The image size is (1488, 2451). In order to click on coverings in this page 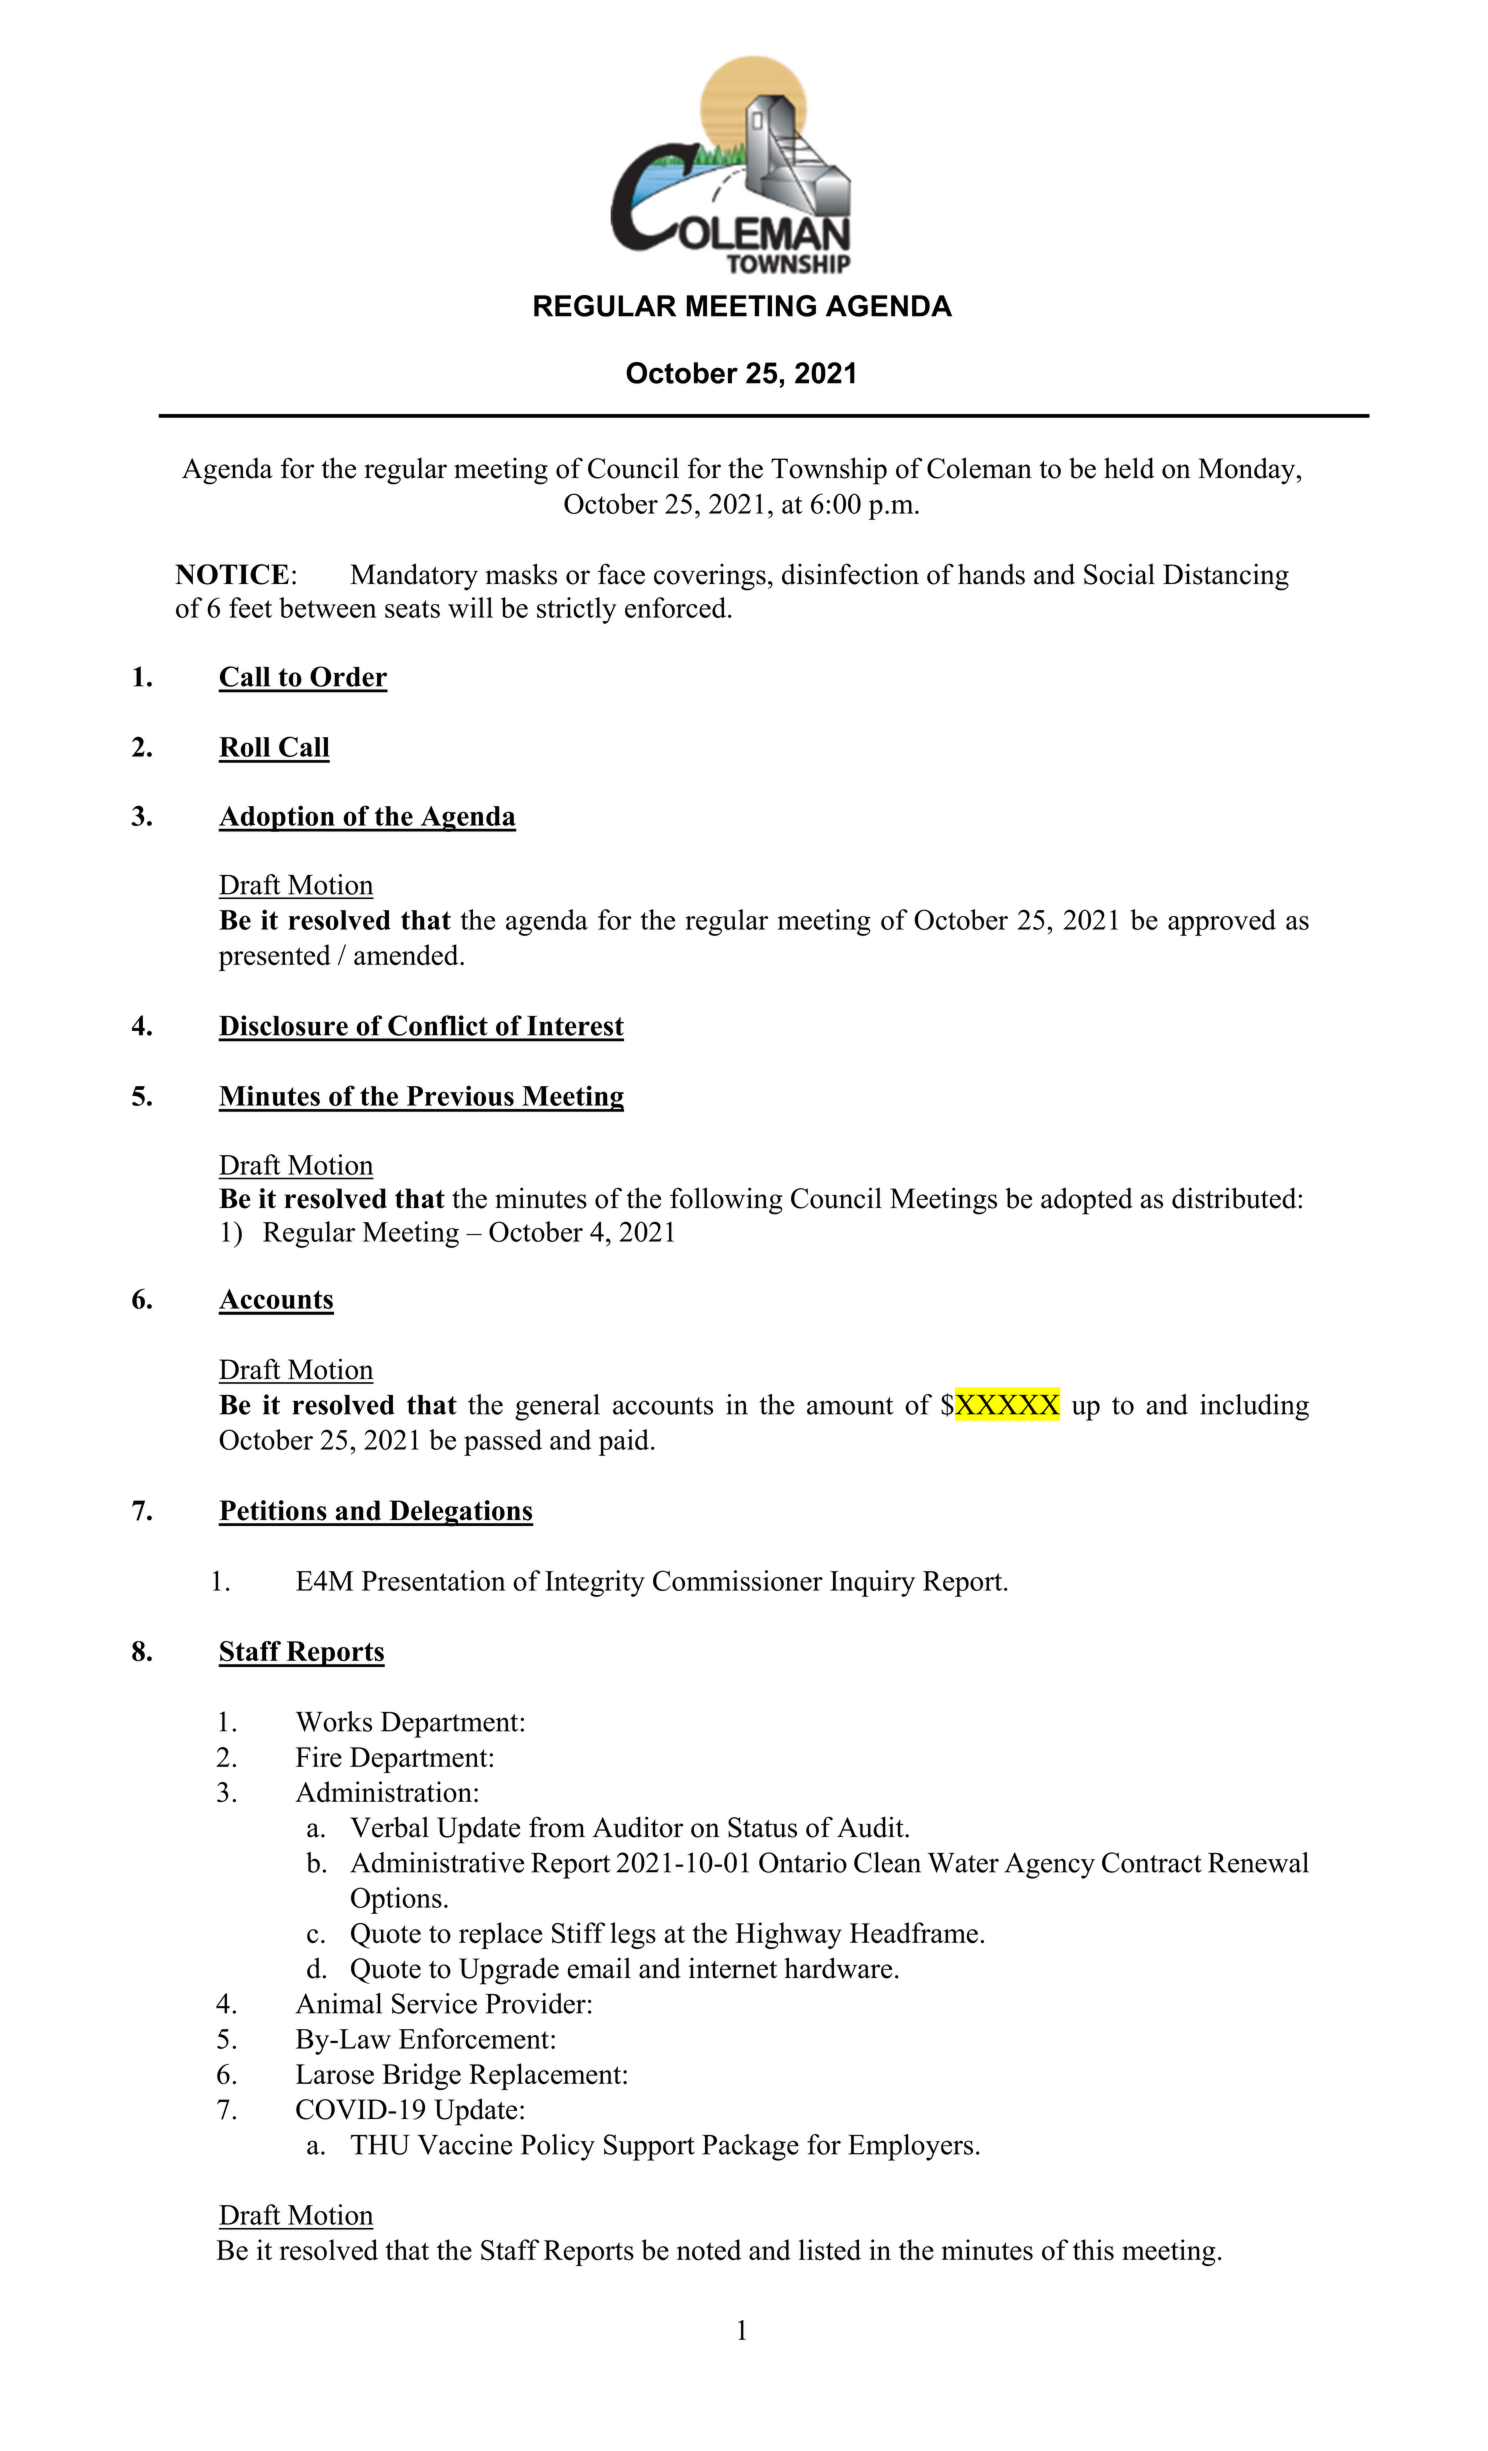, I will do `click(710, 577)`.
